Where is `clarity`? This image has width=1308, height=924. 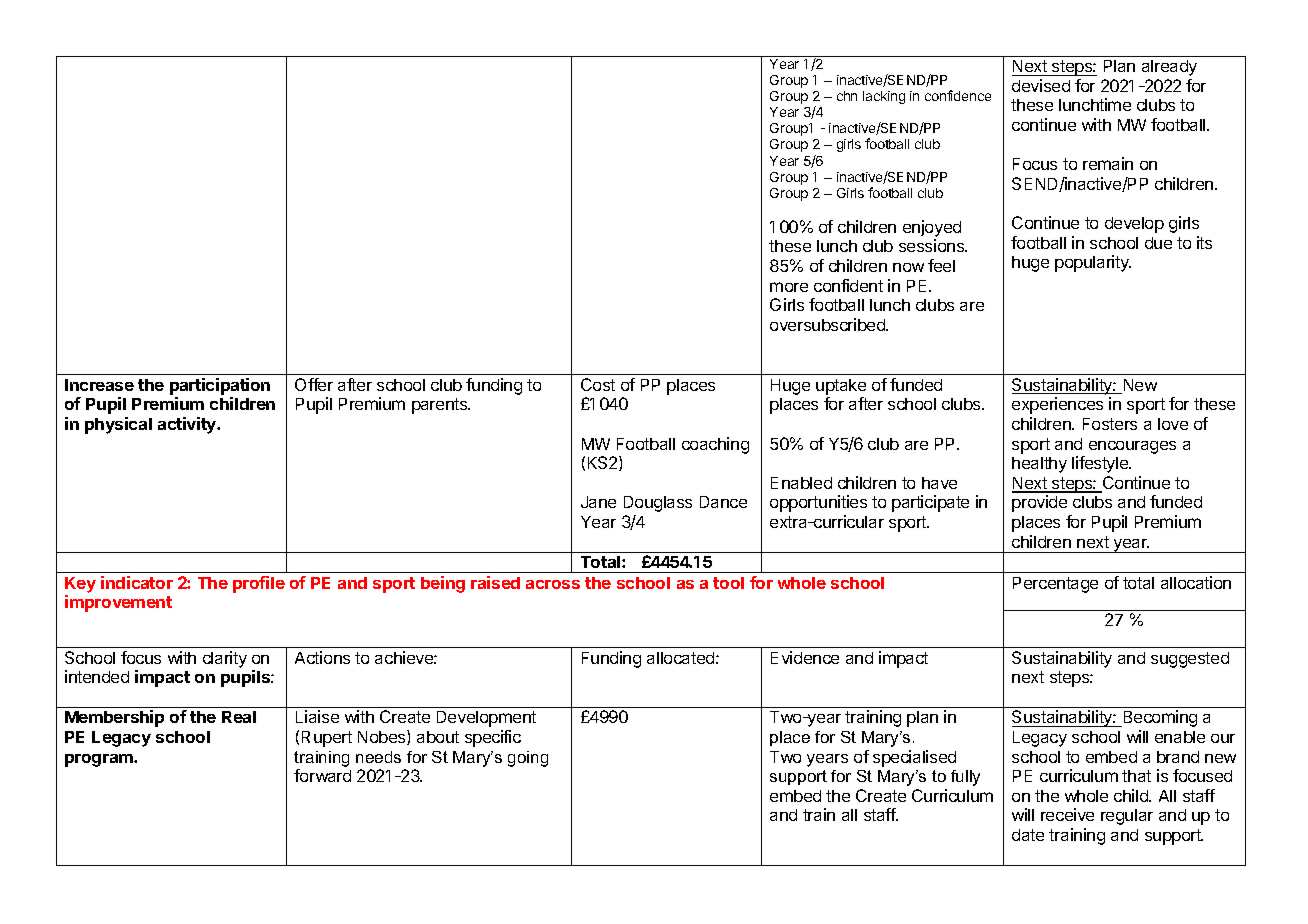
clarity is located at coordinates (225, 659).
